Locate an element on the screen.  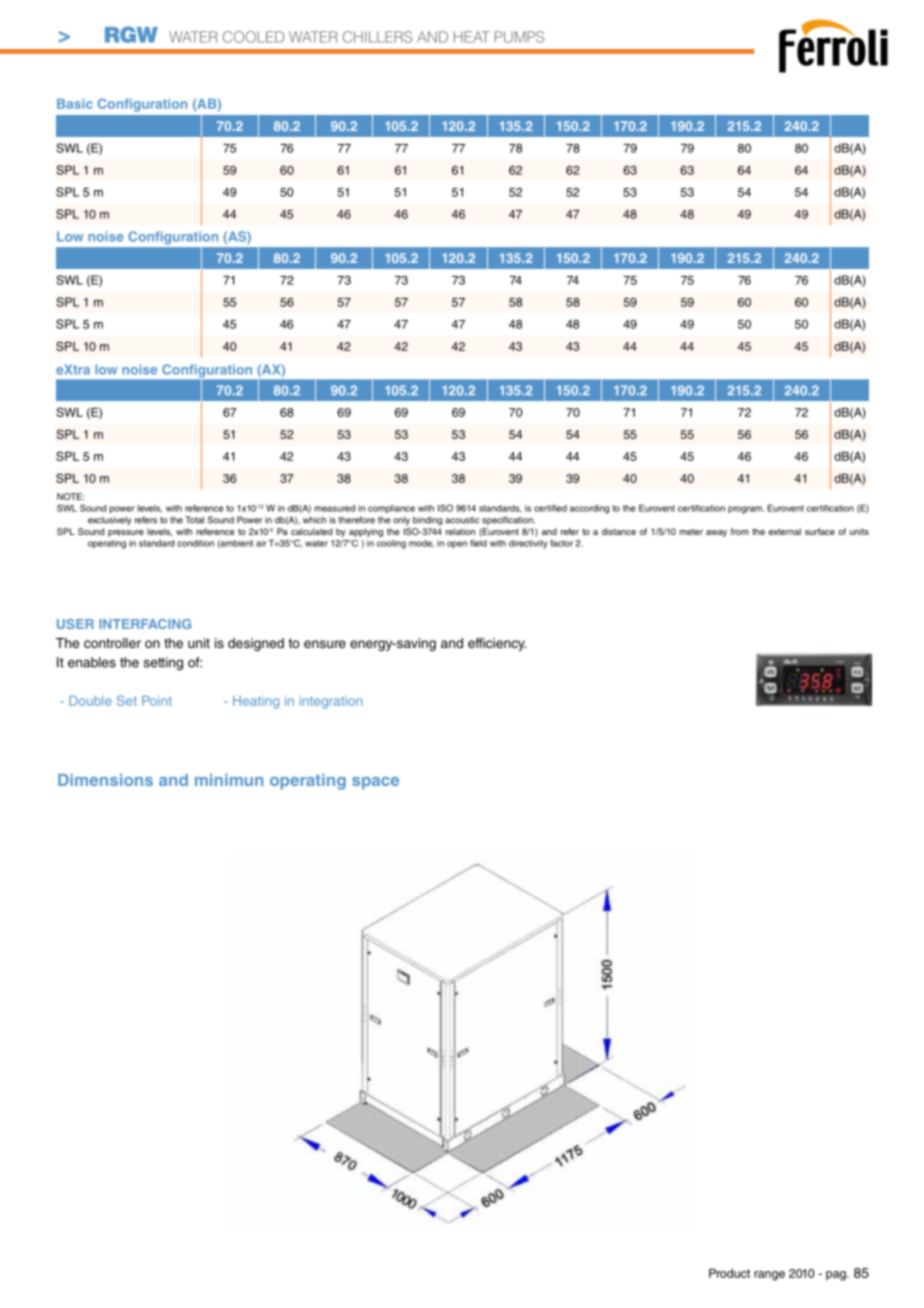
away is located at coordinates (716, 533).
